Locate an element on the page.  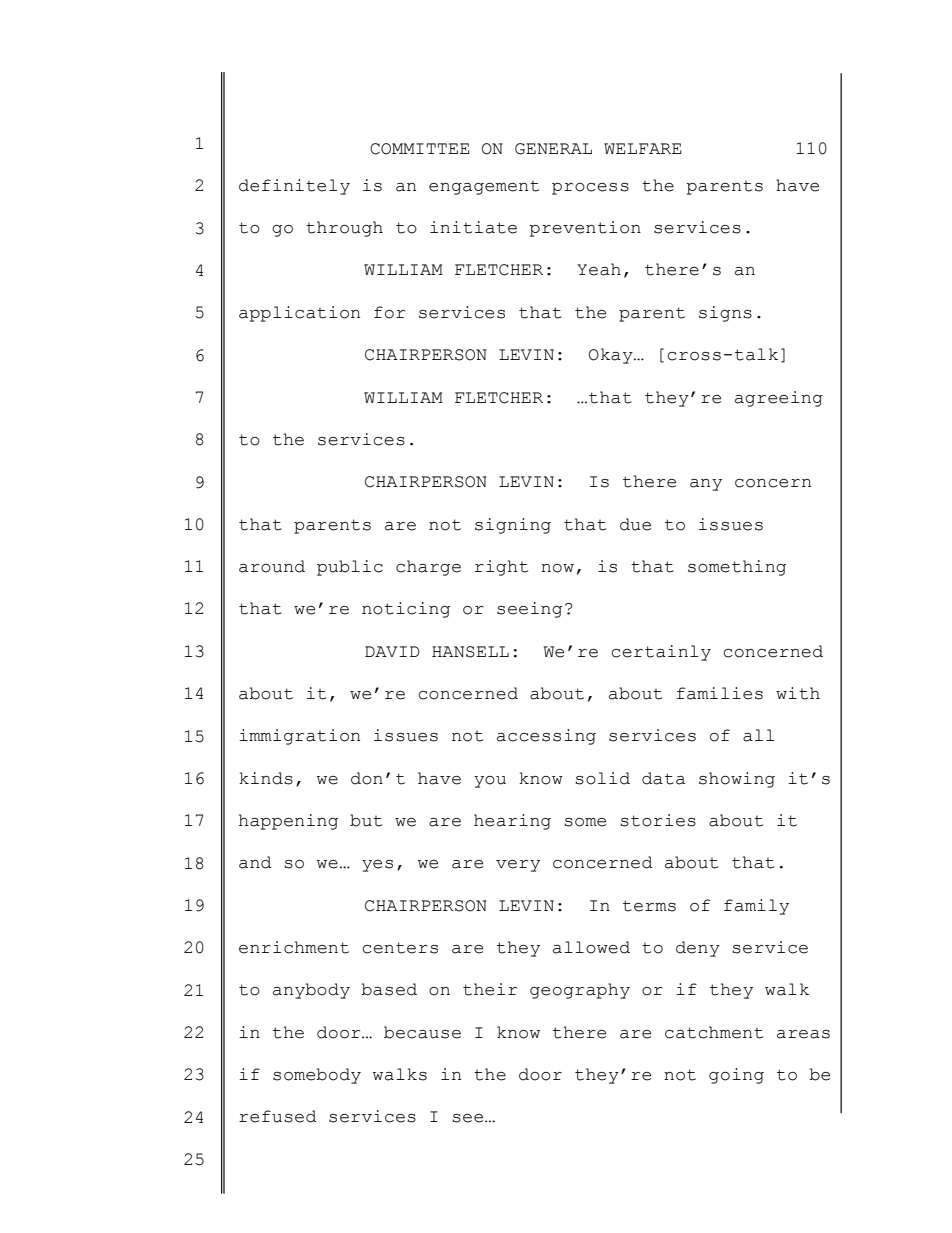
GENERAL is located at coordinates (553, 149).
